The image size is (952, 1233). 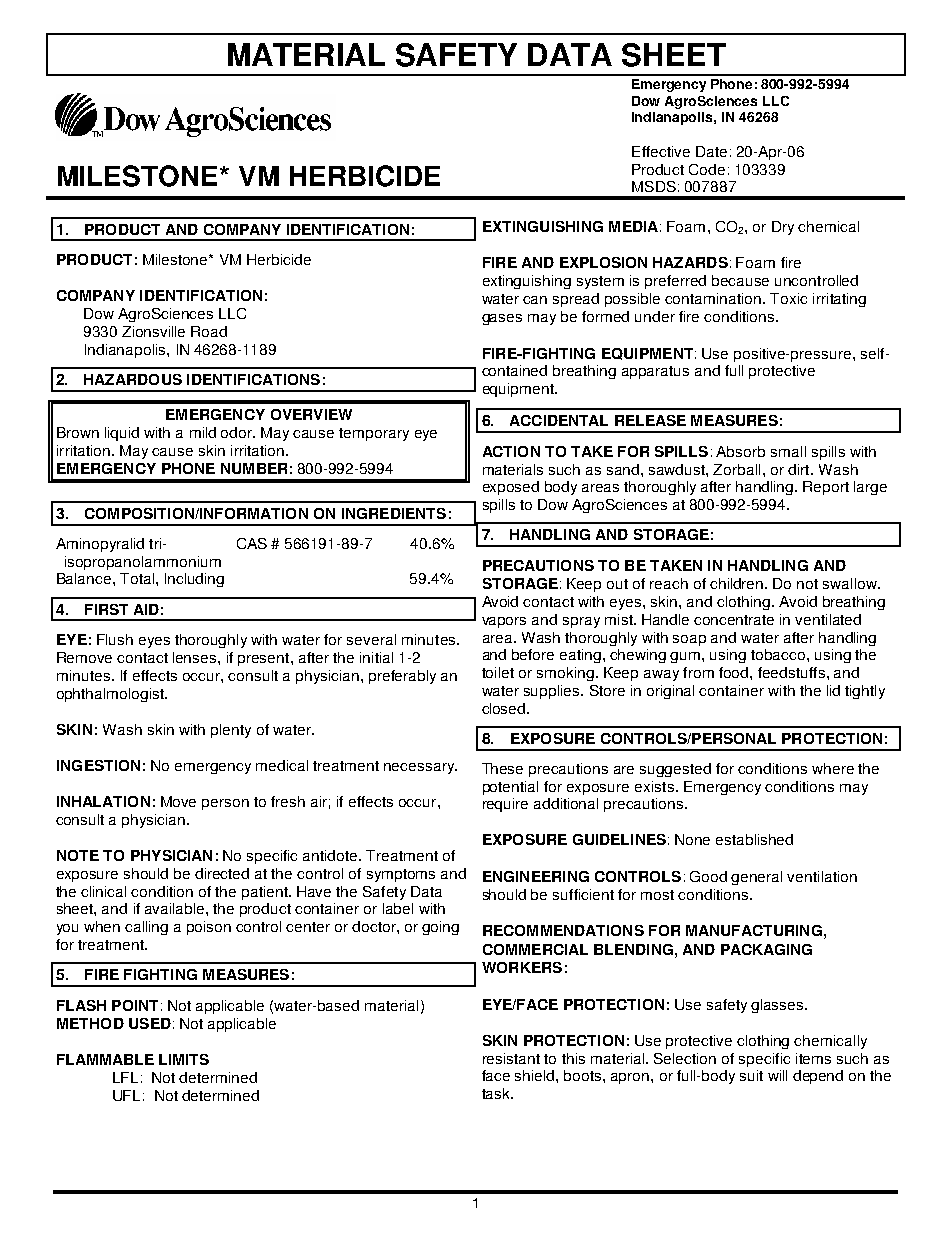 I want to click on where, so click(x=833, y=768).
